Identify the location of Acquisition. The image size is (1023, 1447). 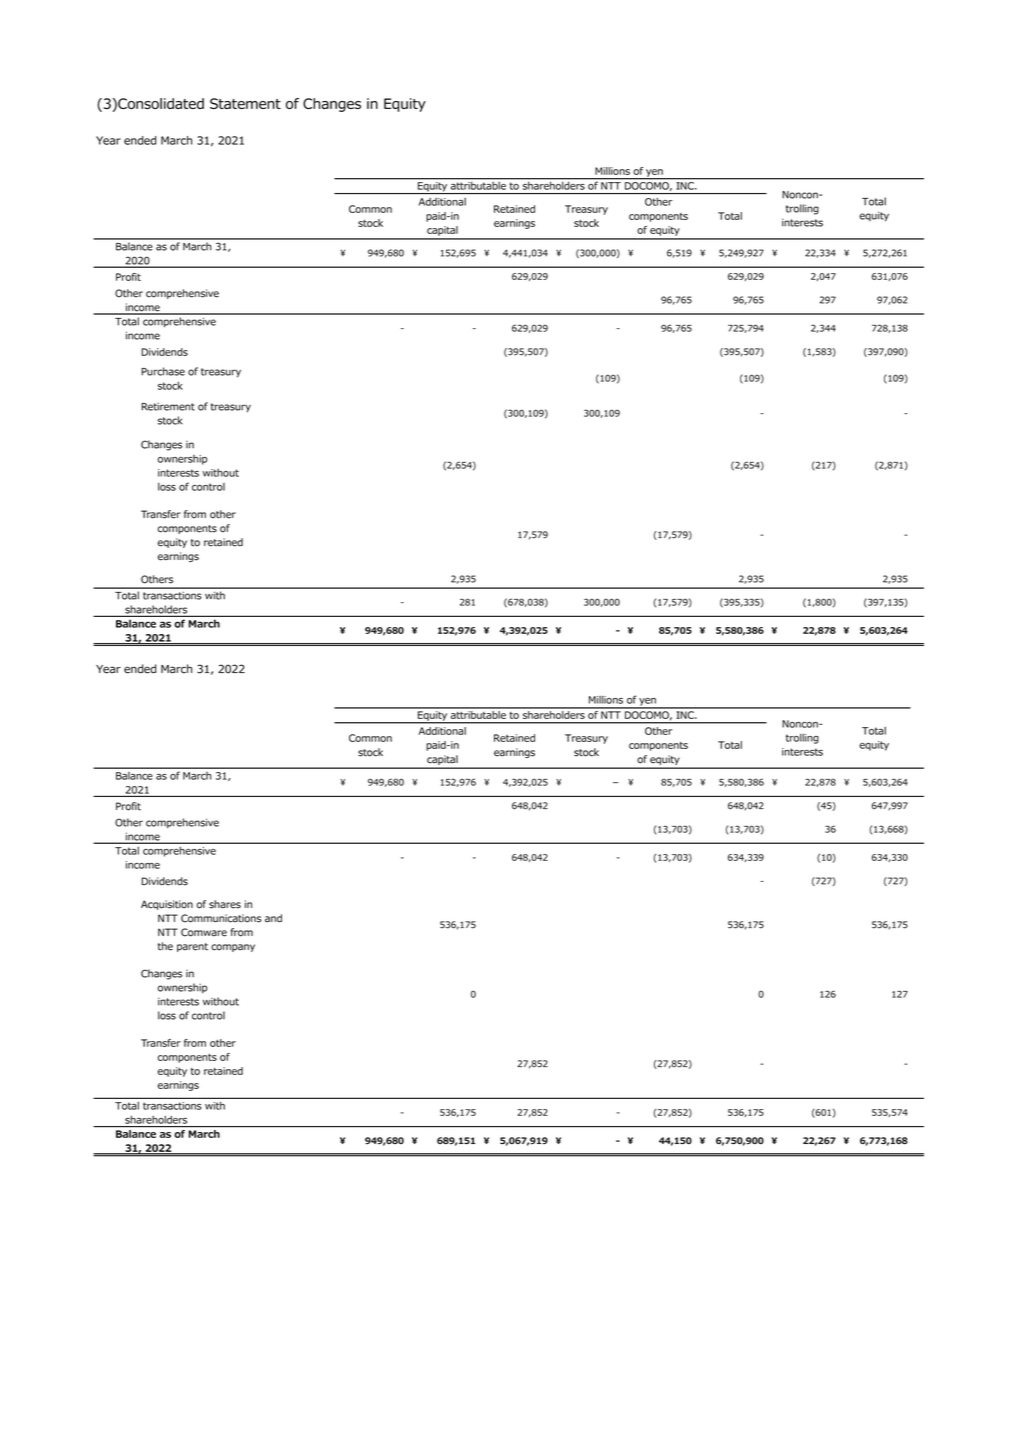
(167, 905).
